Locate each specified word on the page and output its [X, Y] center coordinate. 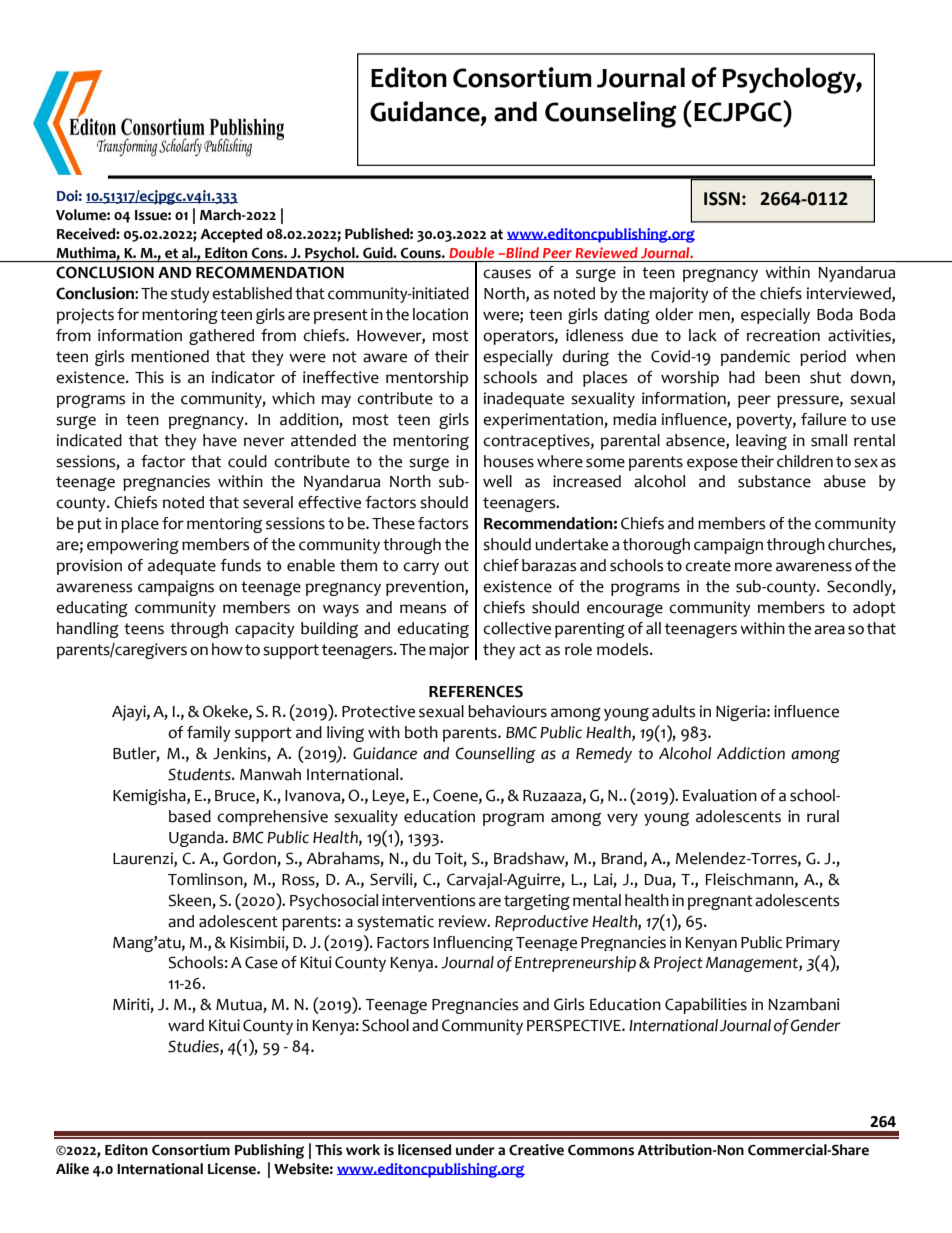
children [805, 461]
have [220, 440]
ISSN [722, 199]
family [209, 734]
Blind [521, 252]
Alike [72, 1169]
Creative [536, 1150]
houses [509, 461]
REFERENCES [476, 691]
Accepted [231, 235]
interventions [428, 900]
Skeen [190, 900]
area [829, 630]
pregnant [720, 902]
